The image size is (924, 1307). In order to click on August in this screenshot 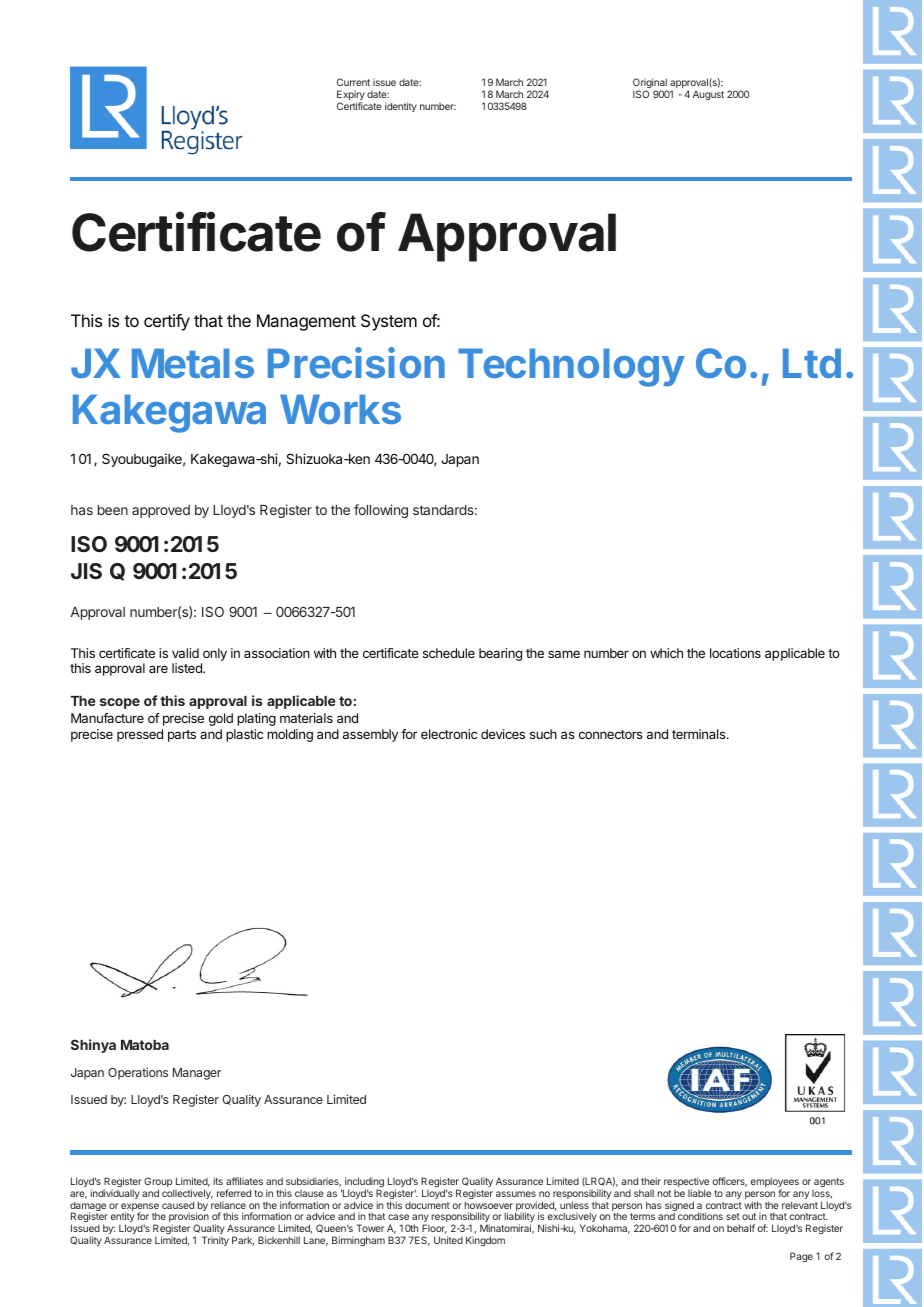, I will do `click(708, 95)`.
